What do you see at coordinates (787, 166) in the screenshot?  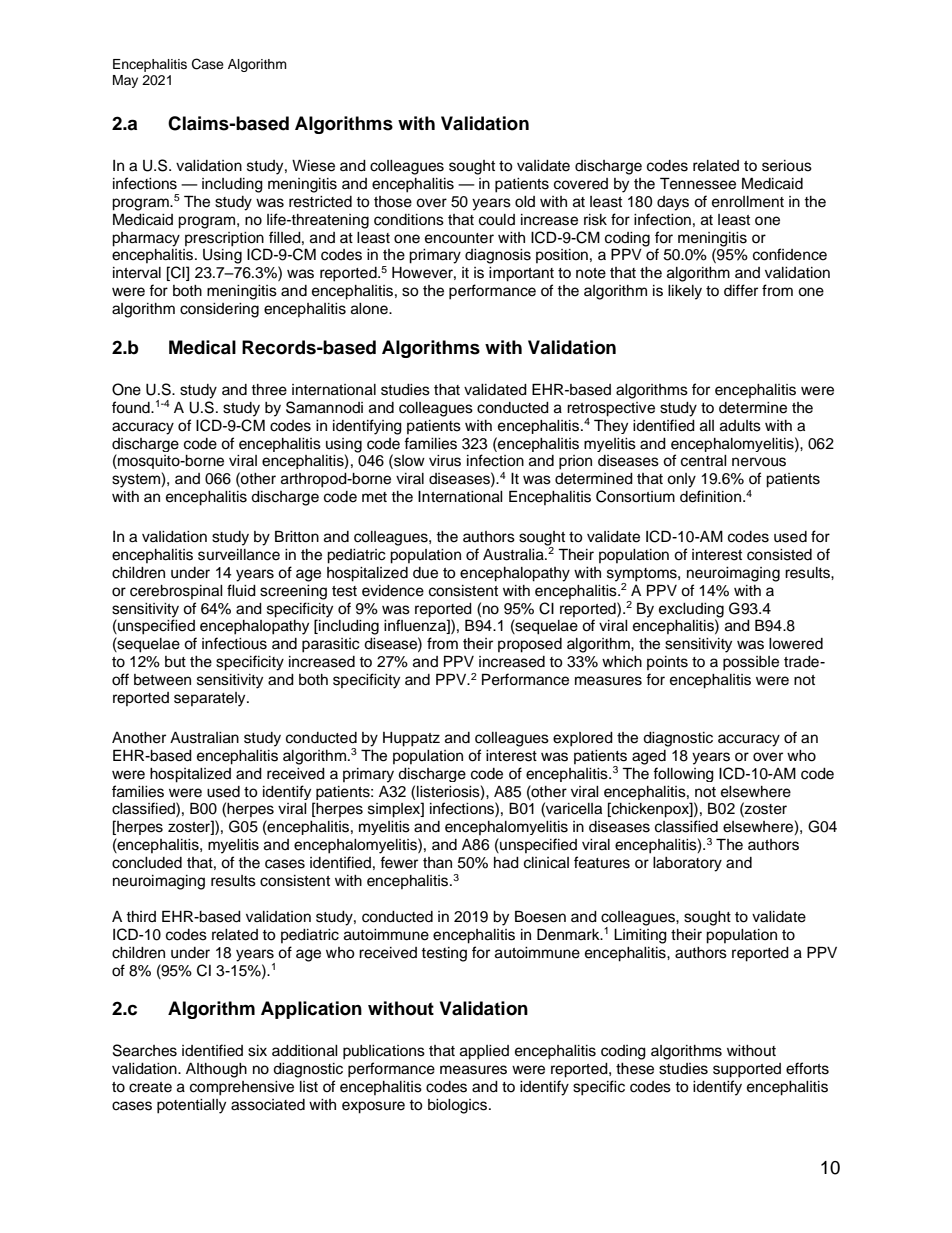 I see `serious` at bounding box center [787, 166].
